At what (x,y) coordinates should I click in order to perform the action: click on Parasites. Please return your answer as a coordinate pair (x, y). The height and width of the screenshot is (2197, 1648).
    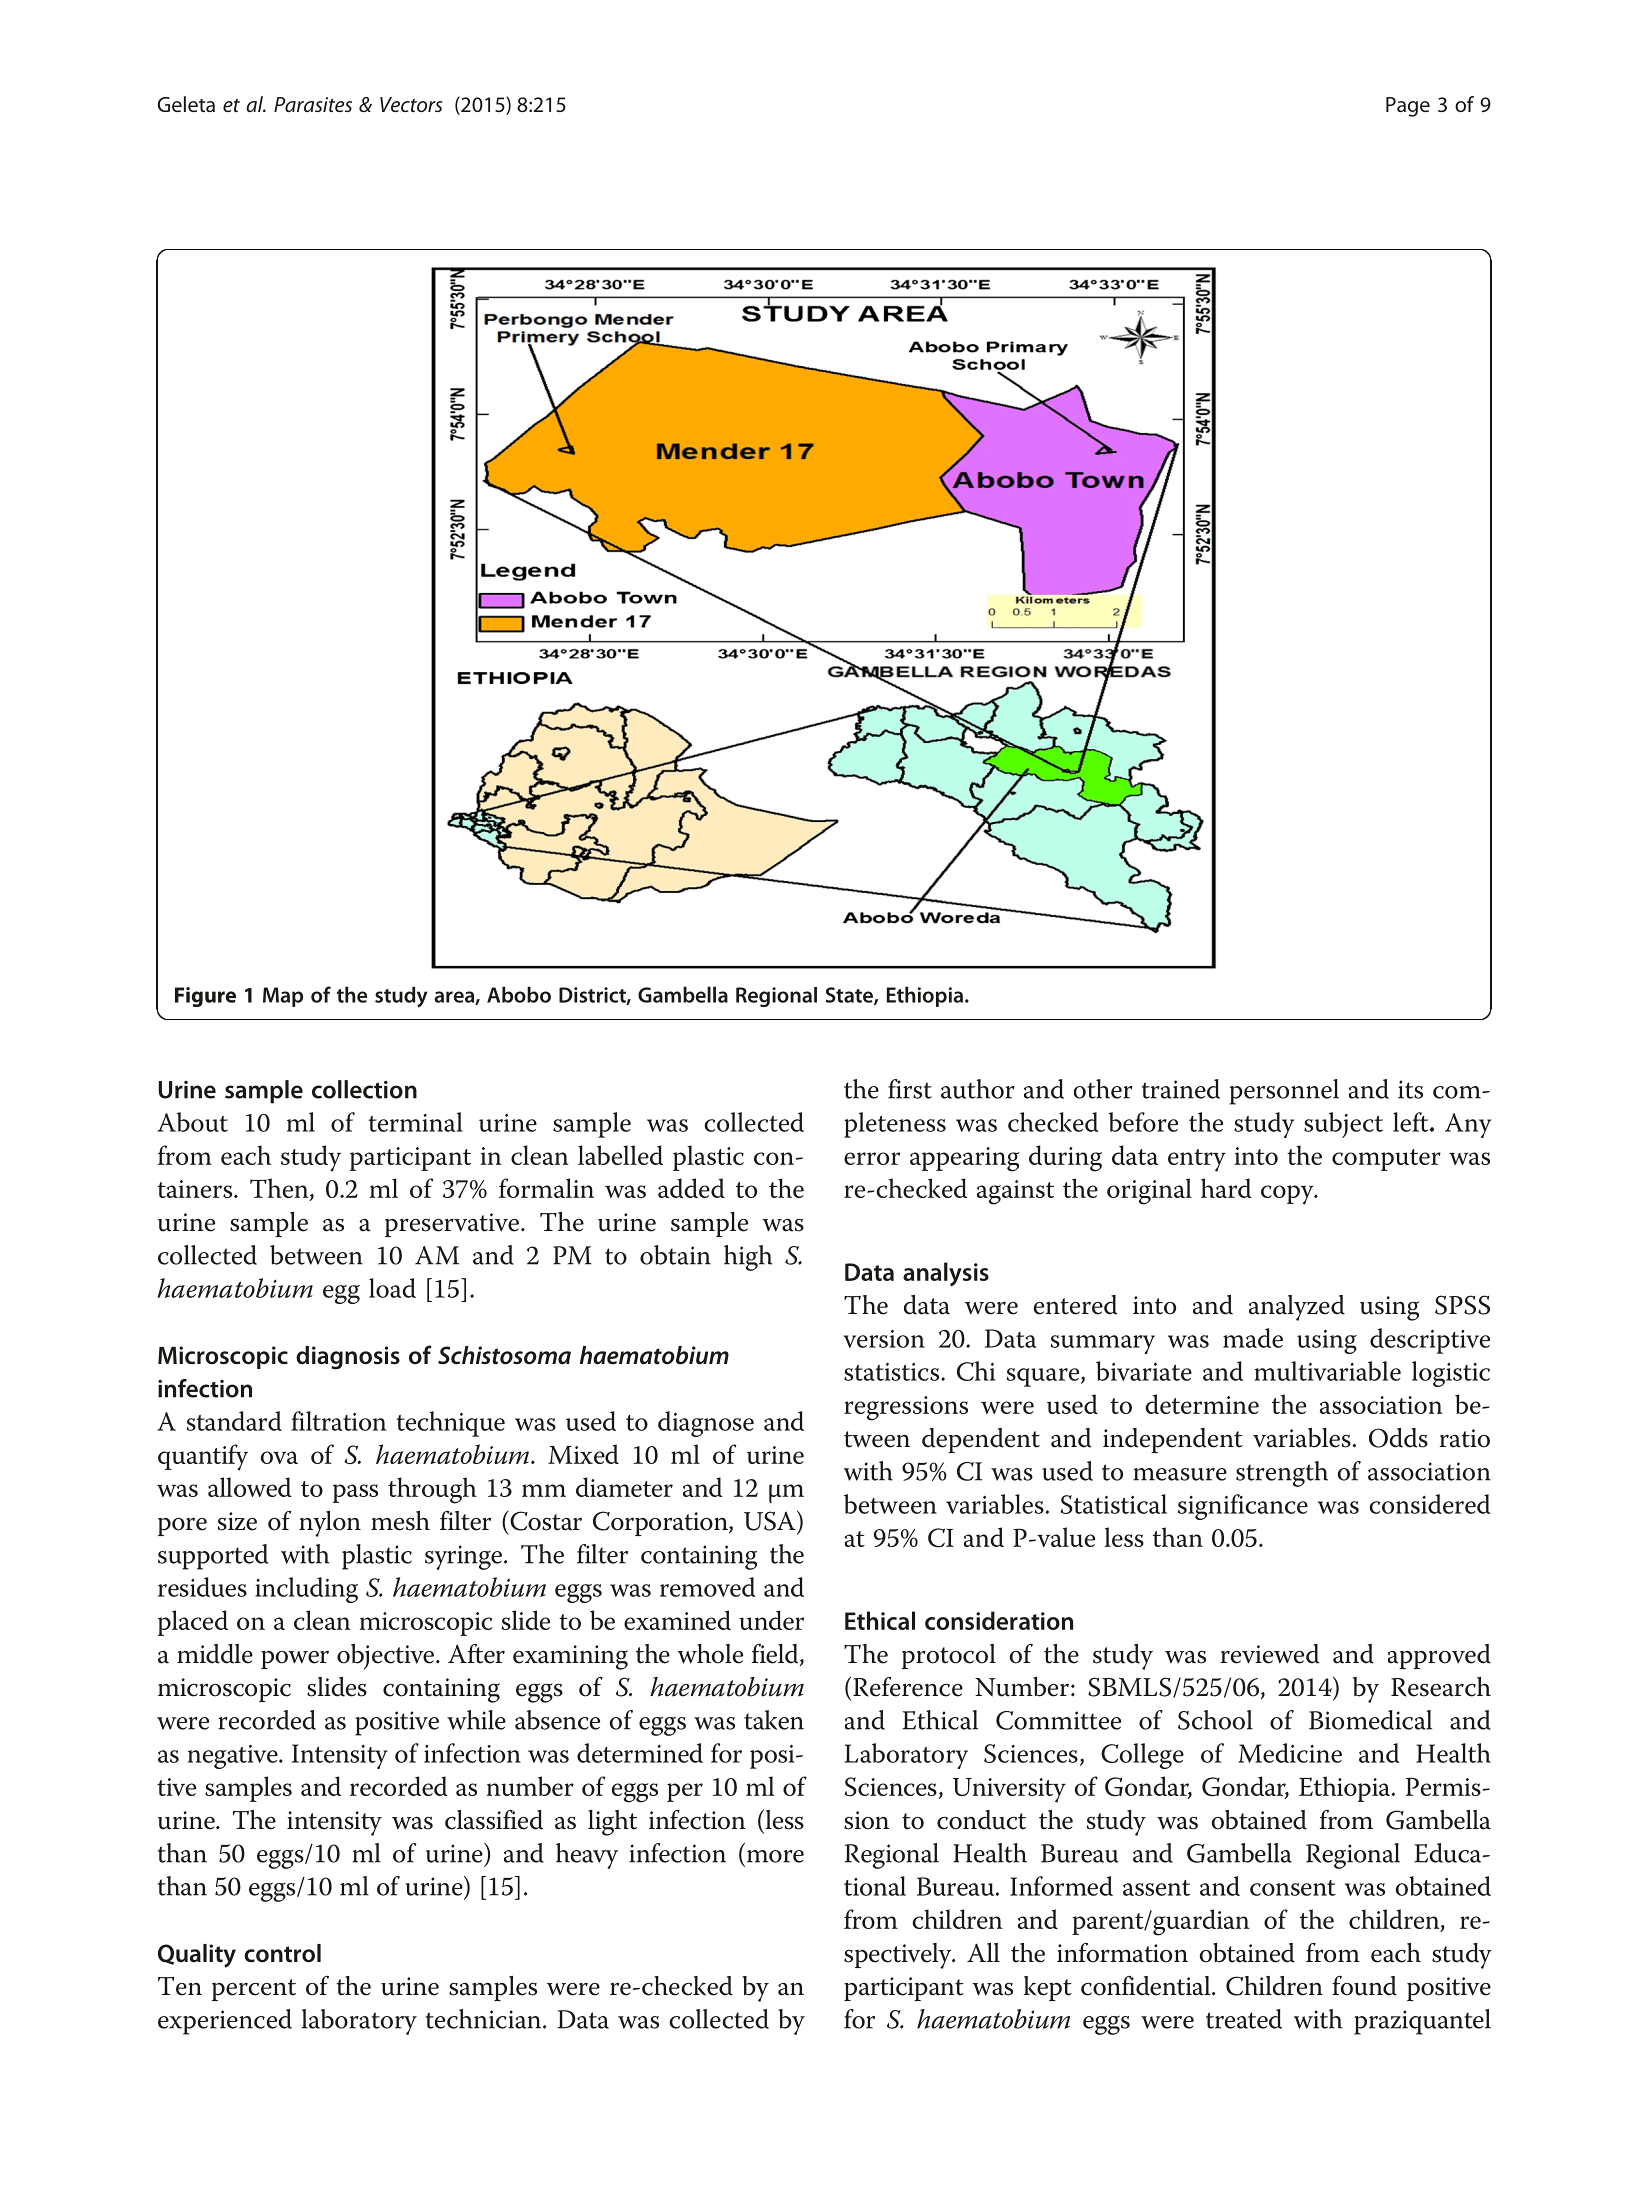
    Looking at the image, I should click on (313, 104).
